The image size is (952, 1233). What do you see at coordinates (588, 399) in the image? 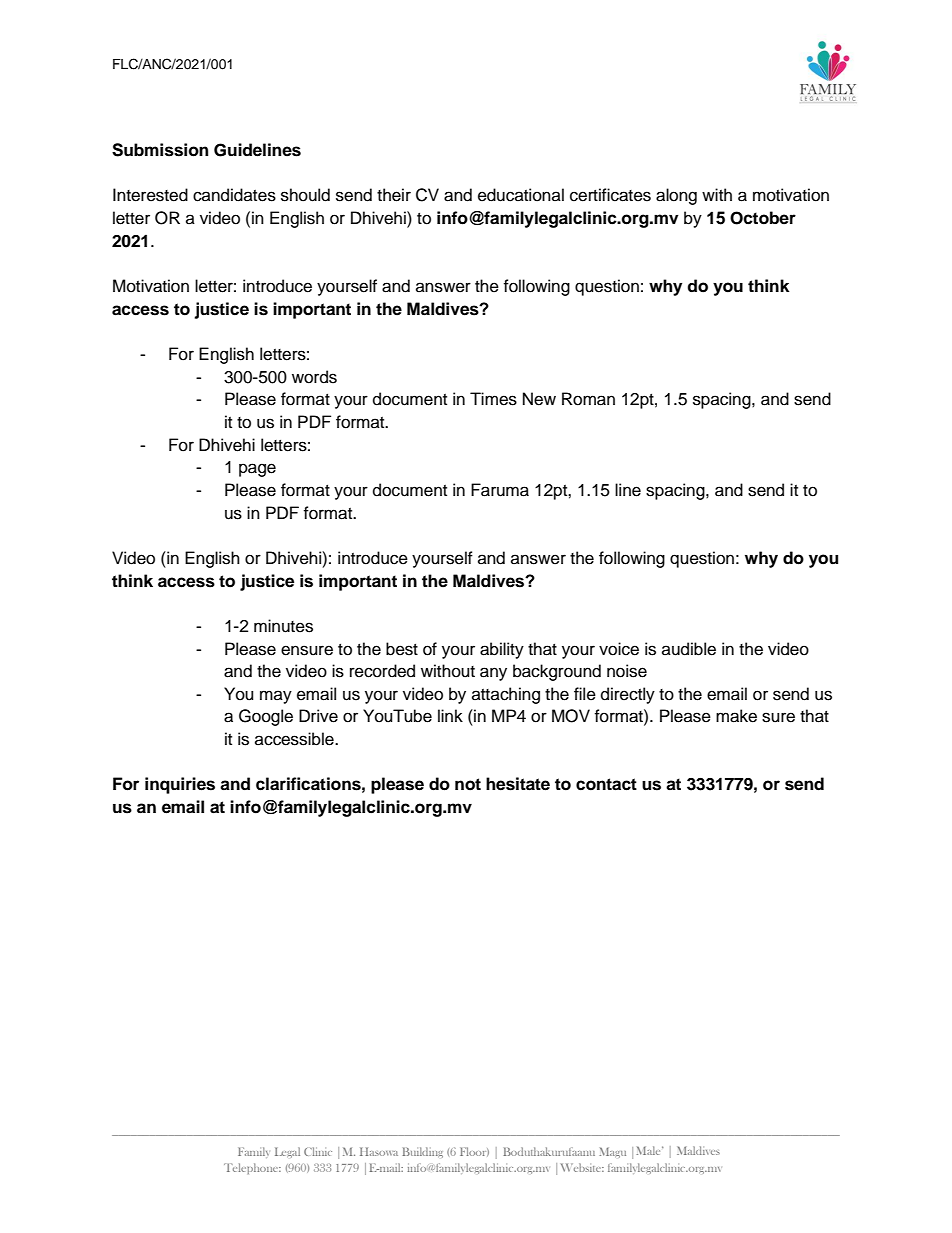
I see `Roman` at bounding box center [588, 399].
